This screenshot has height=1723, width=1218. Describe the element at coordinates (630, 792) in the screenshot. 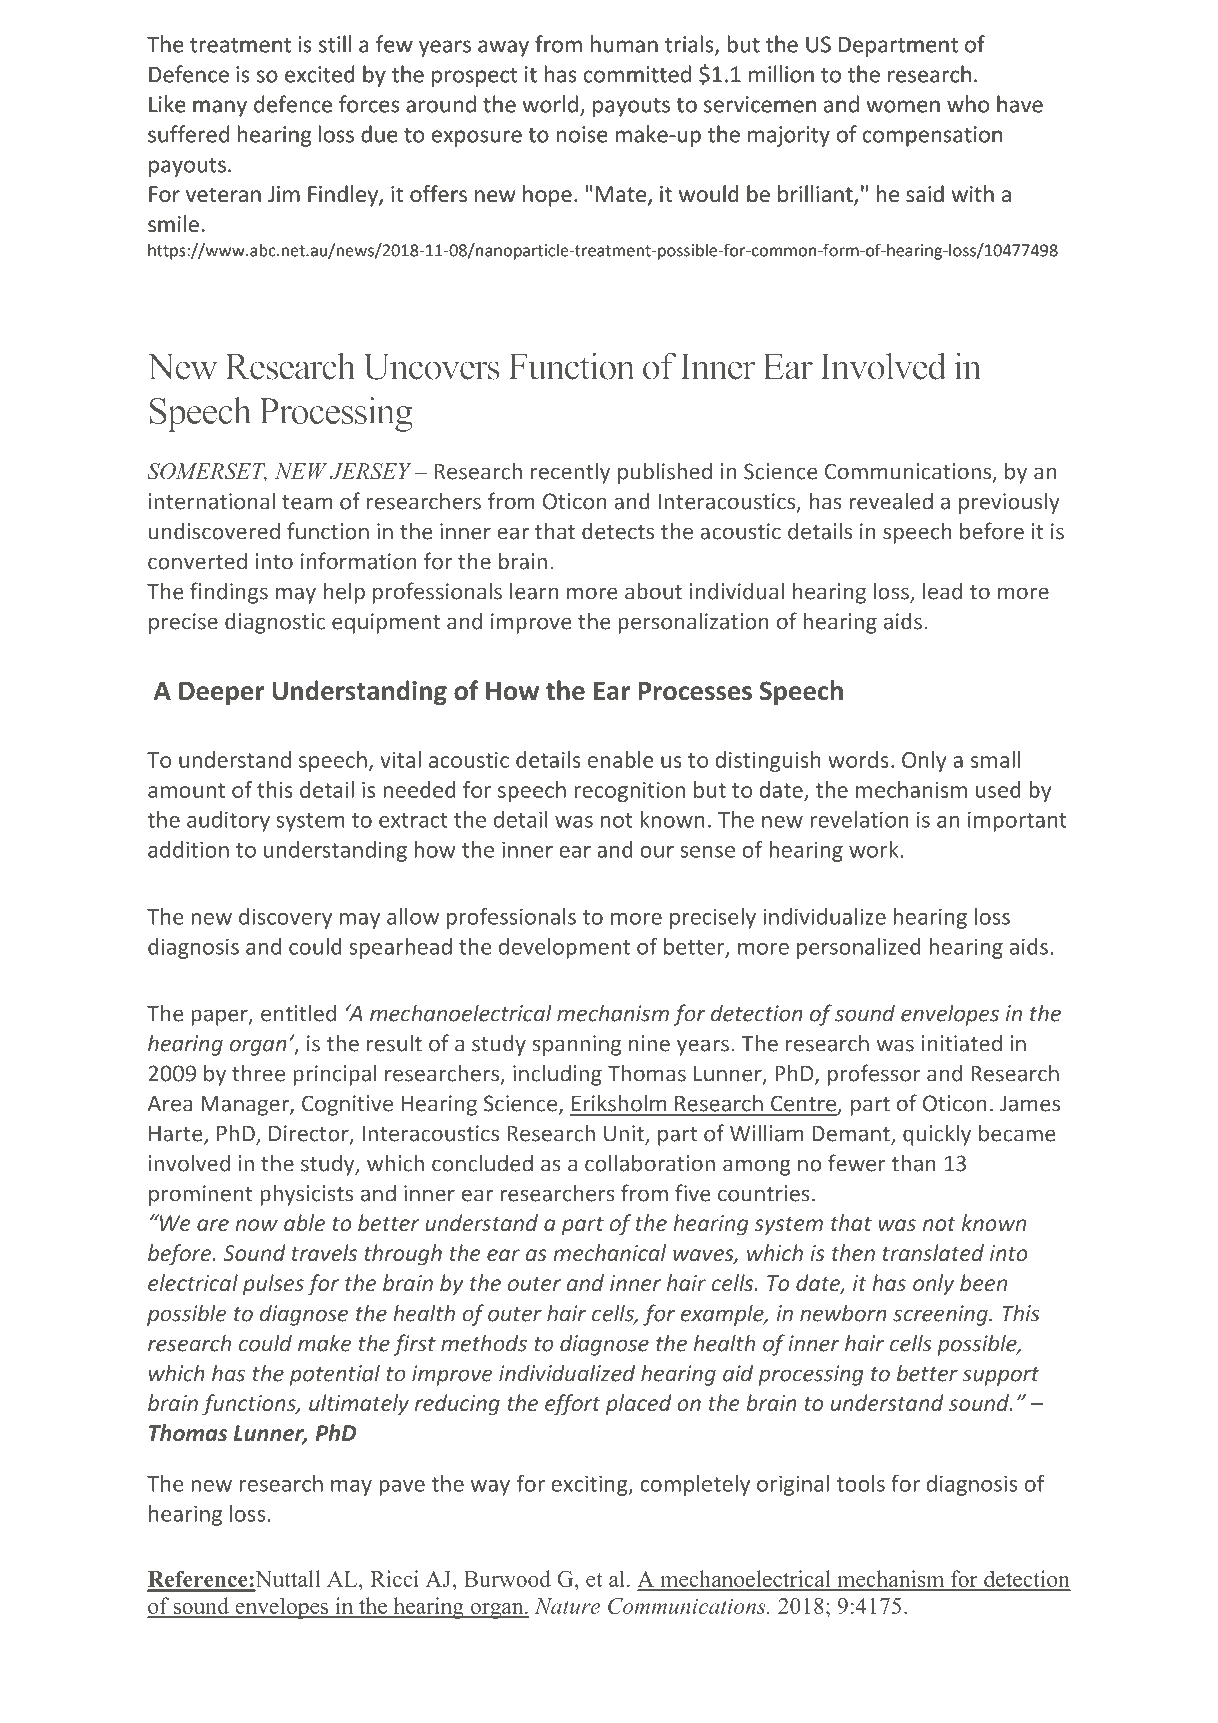

I see `recognition` at that location.
